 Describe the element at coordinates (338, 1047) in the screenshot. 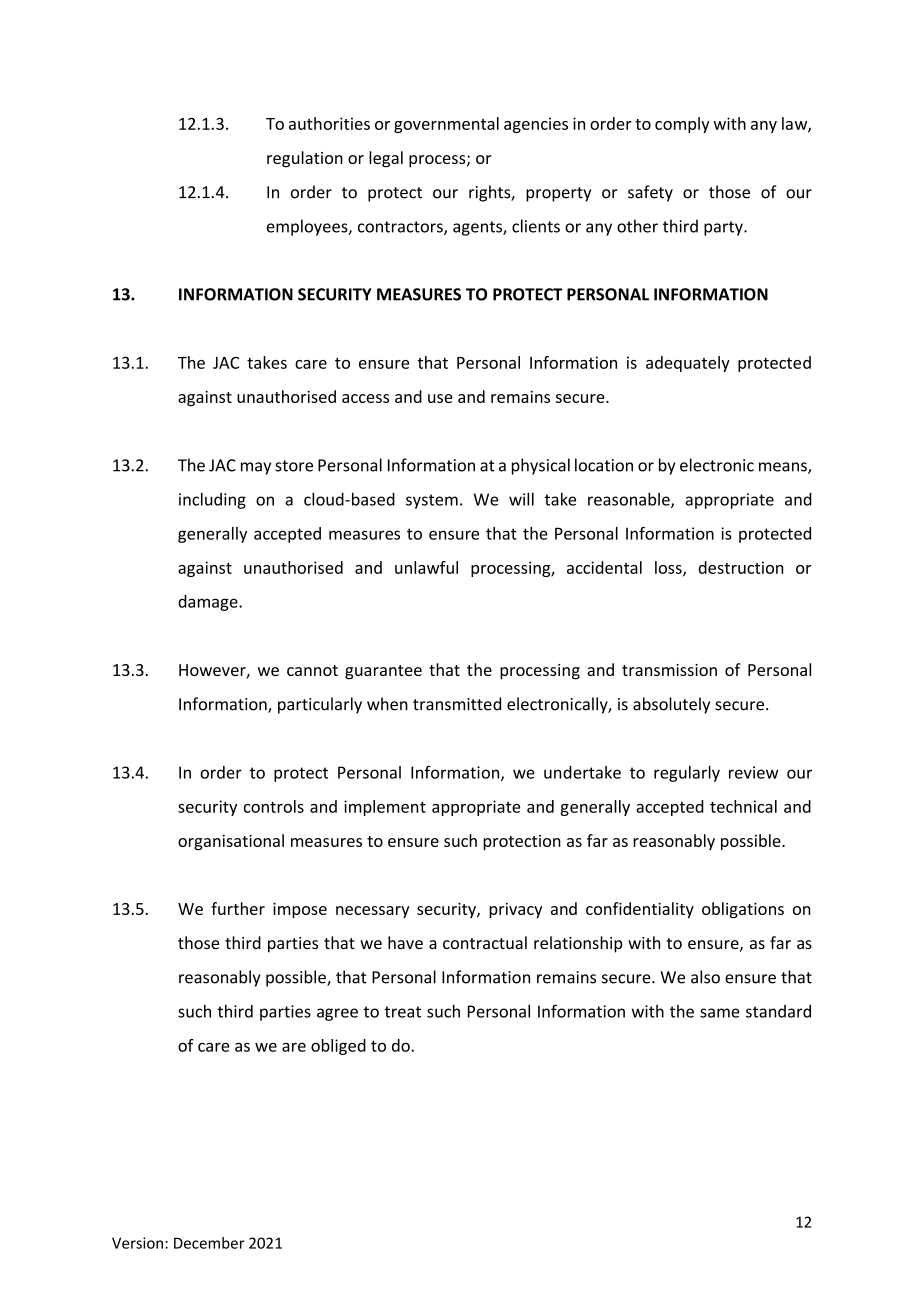

I see `obliged` at that location.
